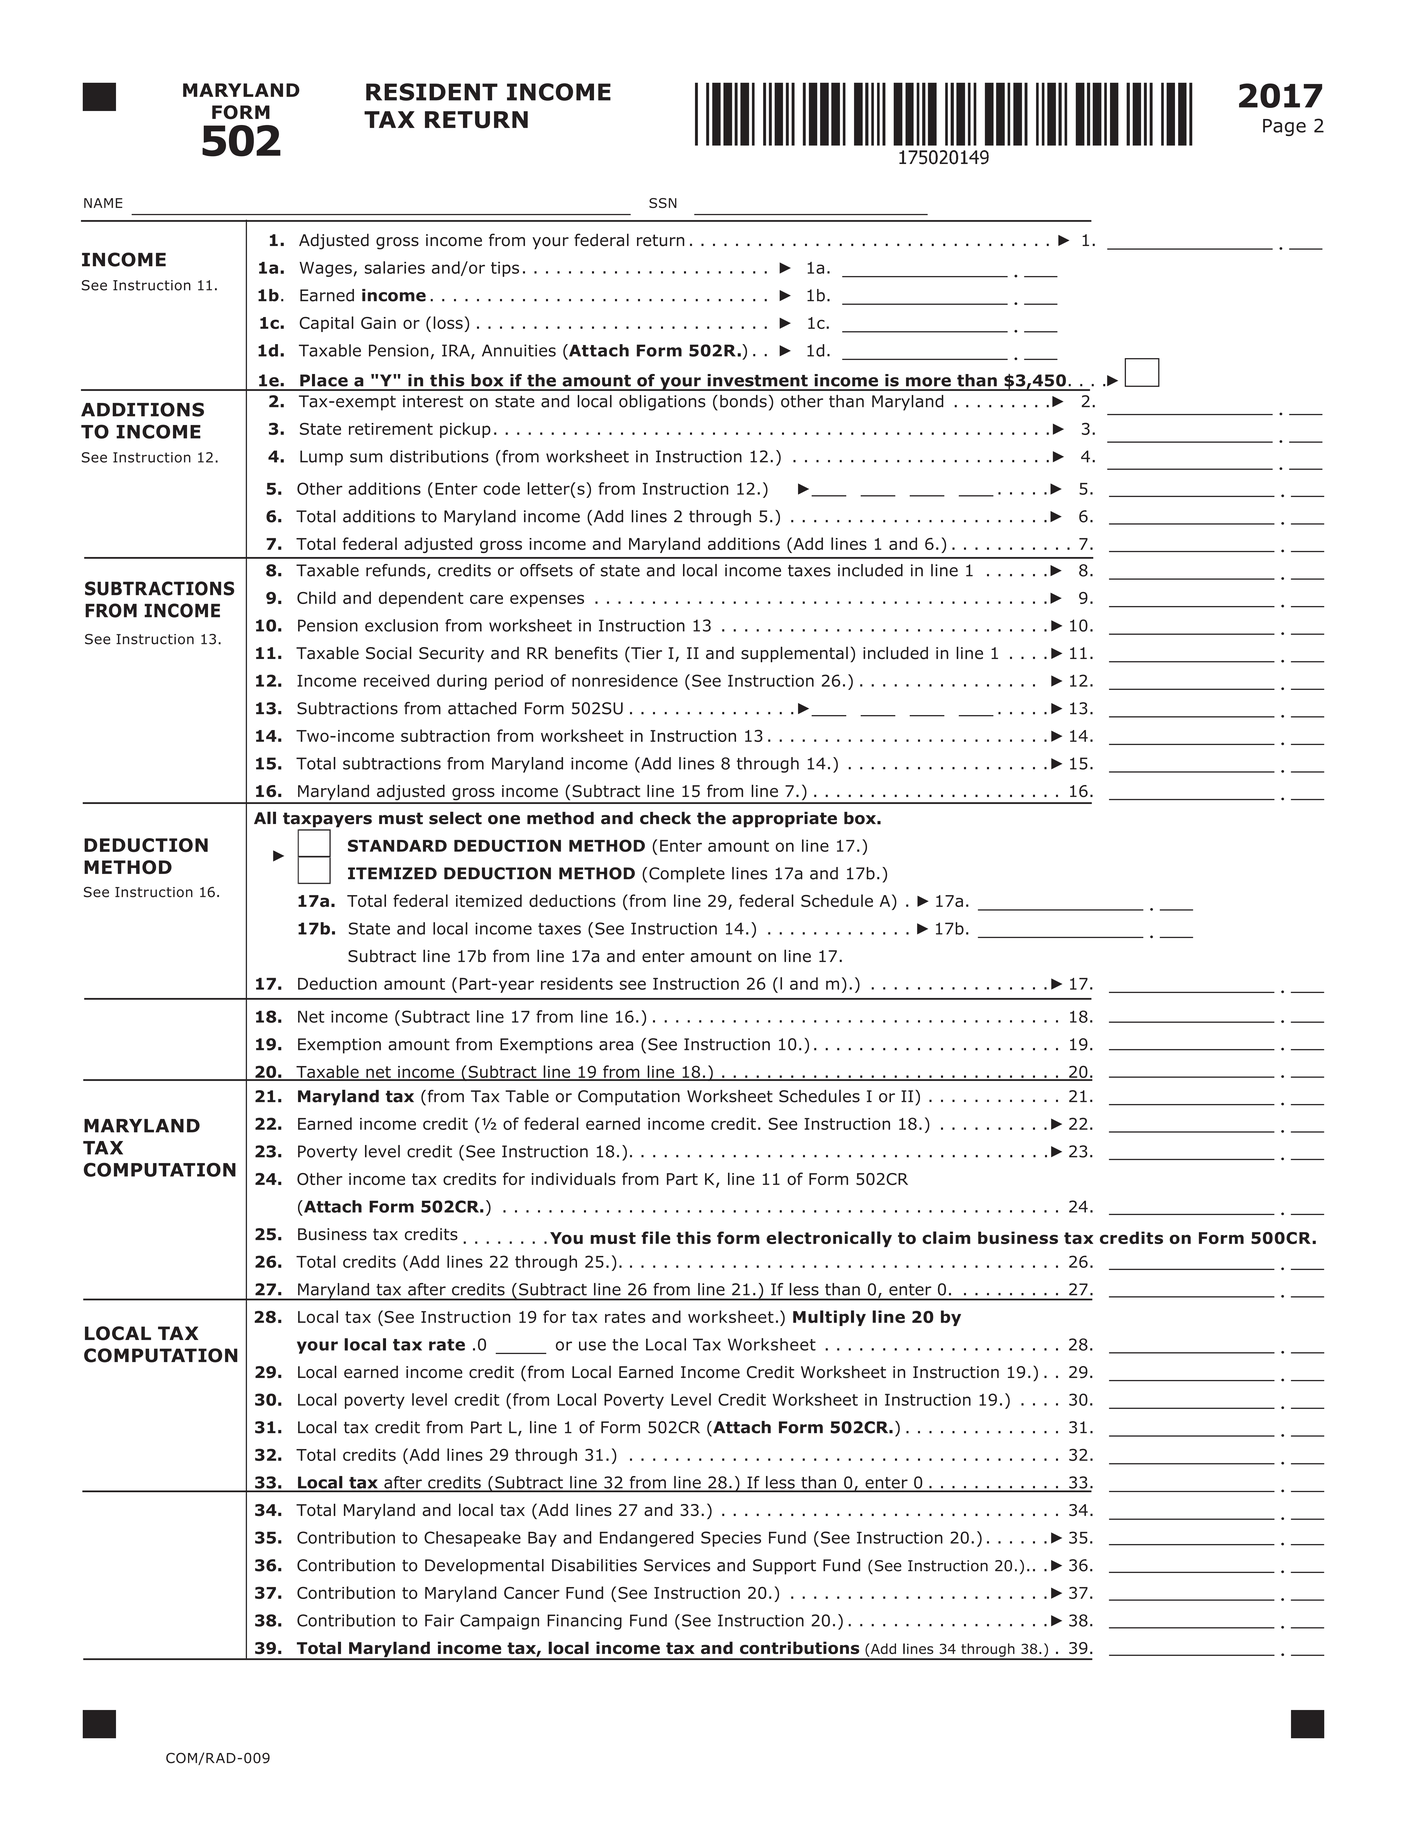 The height and width of the screenshot is (1821, 1407). What do you see at coordinates (103, 203) in the screenshot?
I see `NAME` at bounding box center [103, 203].
